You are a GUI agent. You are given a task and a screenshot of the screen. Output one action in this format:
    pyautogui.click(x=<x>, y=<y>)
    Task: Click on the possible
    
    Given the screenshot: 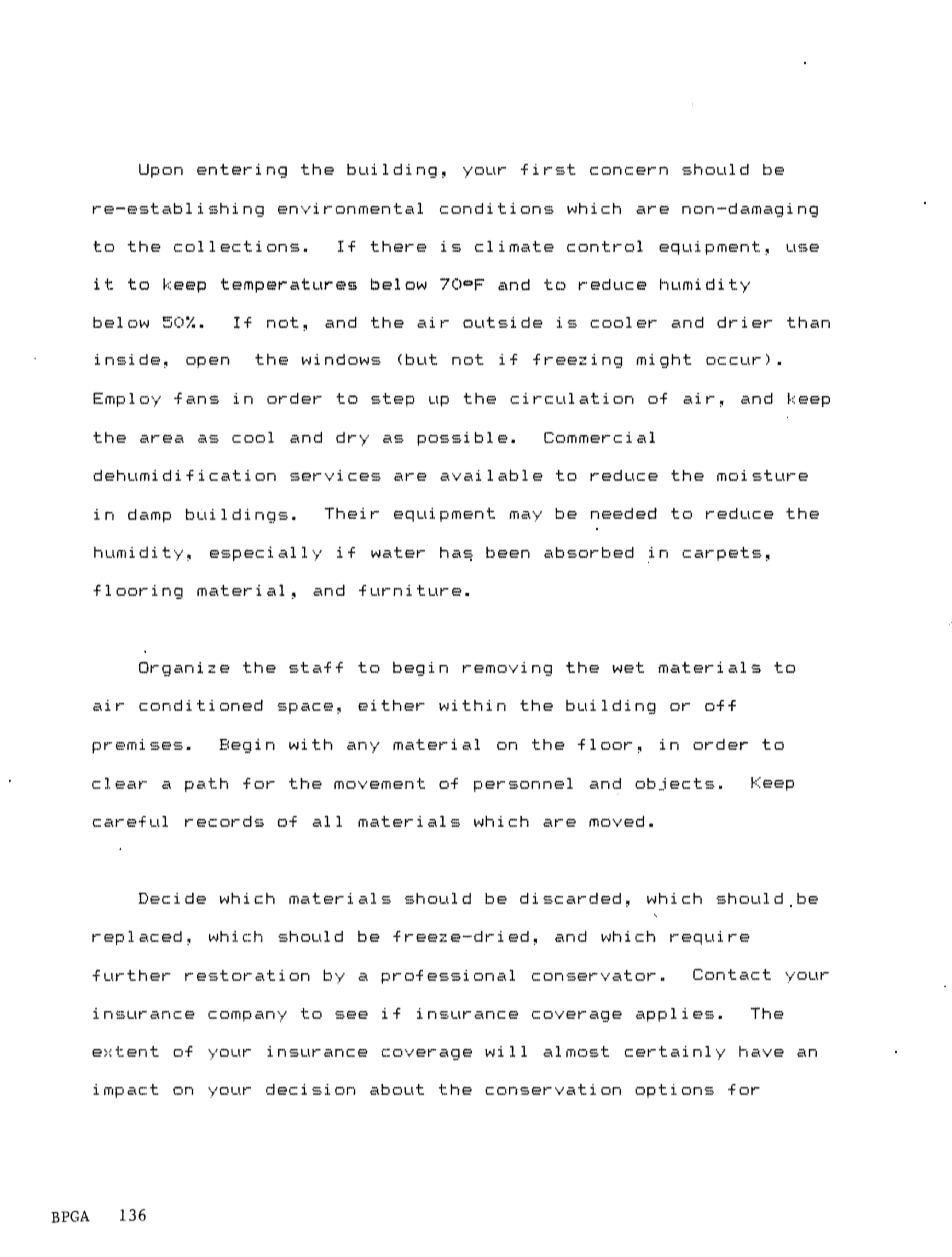 What is the action you would take?
    pyautogui.click(x=462, y=439)
